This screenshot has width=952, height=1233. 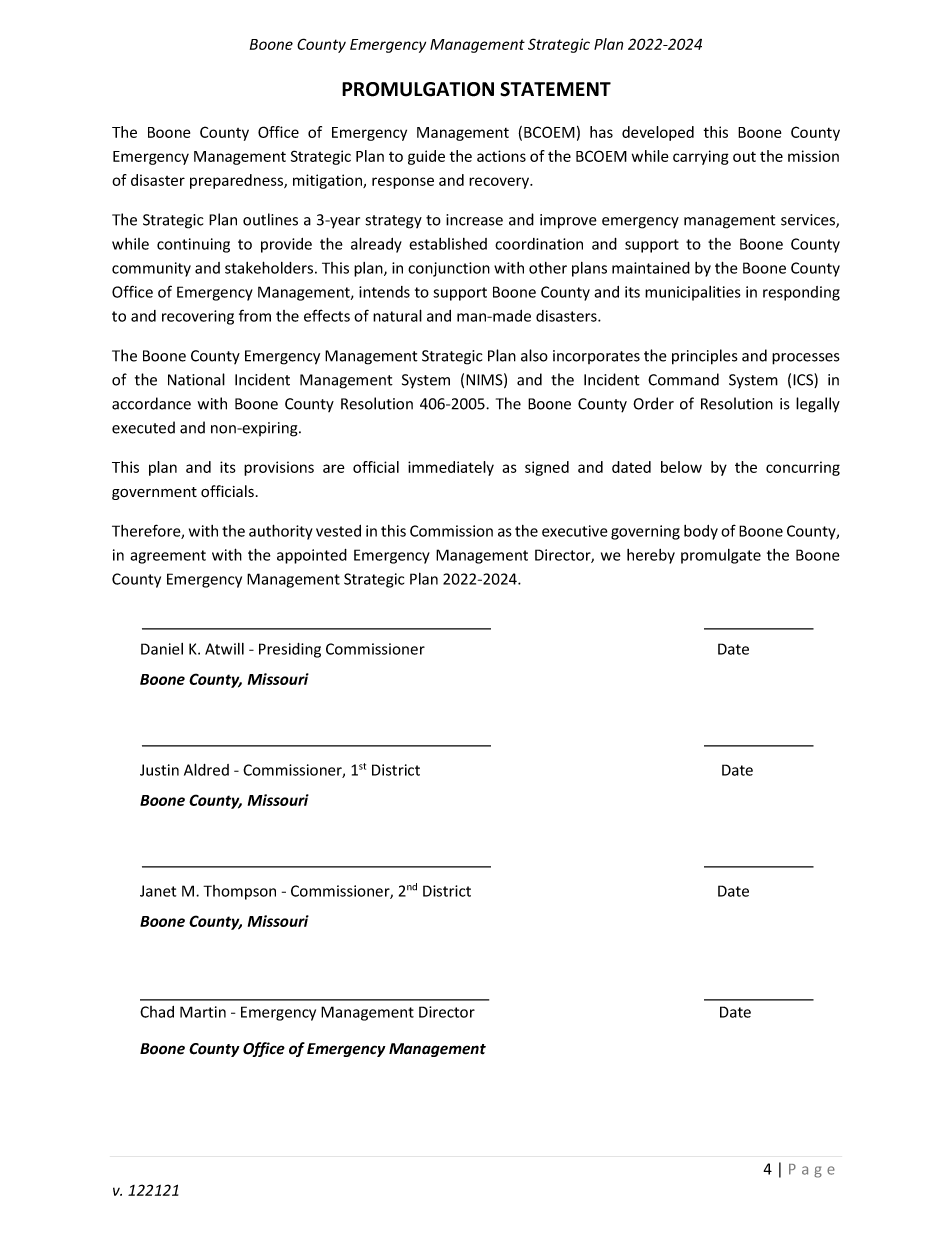 What do you see at coordinates (203, 1012) in the screenshot?
I see `Martin` at bounding box center [203, 1012].
